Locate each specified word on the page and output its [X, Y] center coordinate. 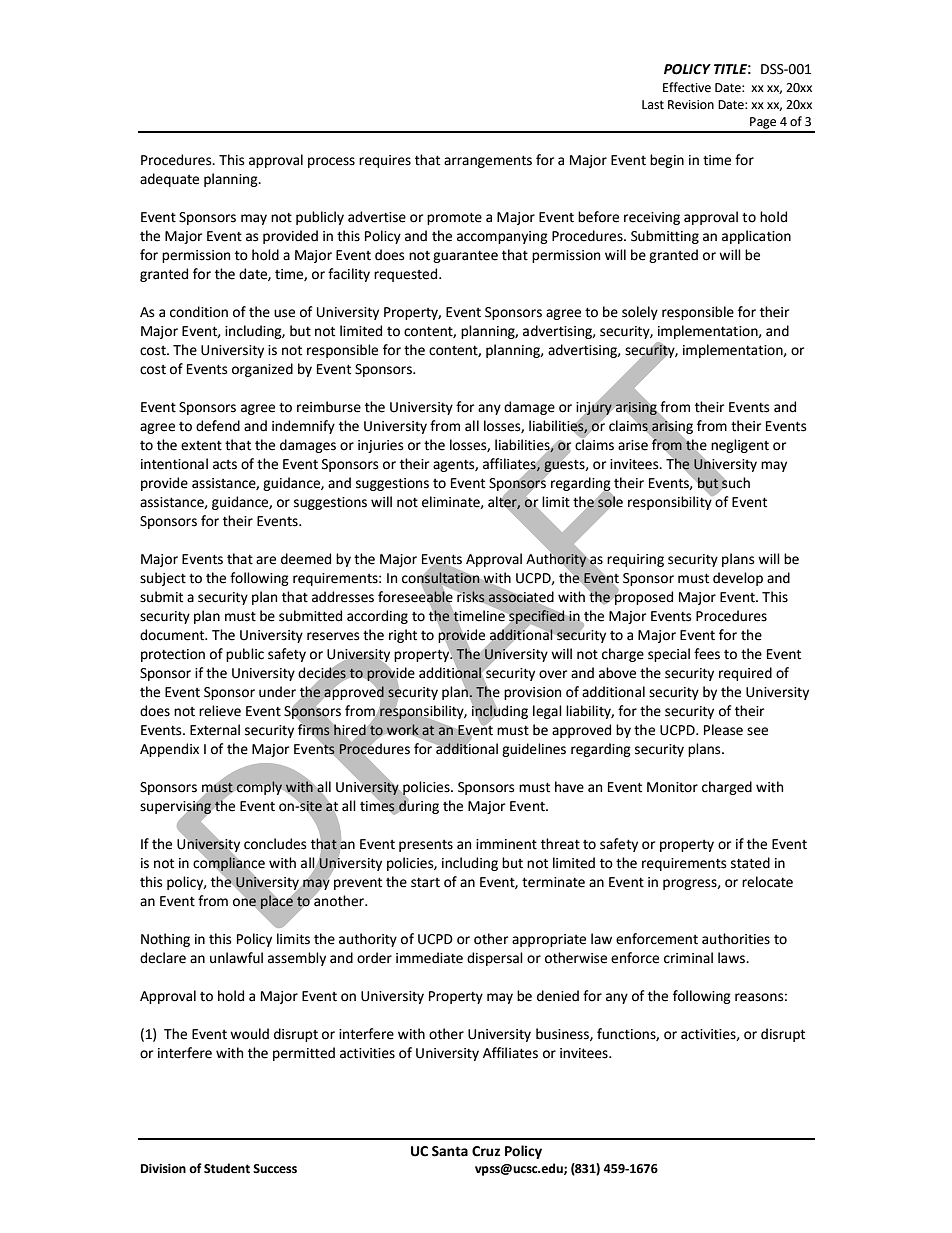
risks [471, 596]
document [173, 635]
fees [707, 654]
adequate [169, 180]
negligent [740, 446]
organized [262, 370]
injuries [380, 446]
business [563, 1034]
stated [750, 863]
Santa [450, 1151]
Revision [691, 105]
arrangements [488, 161]
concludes [275, 844]
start [425, 883]
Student [227, 1168]
